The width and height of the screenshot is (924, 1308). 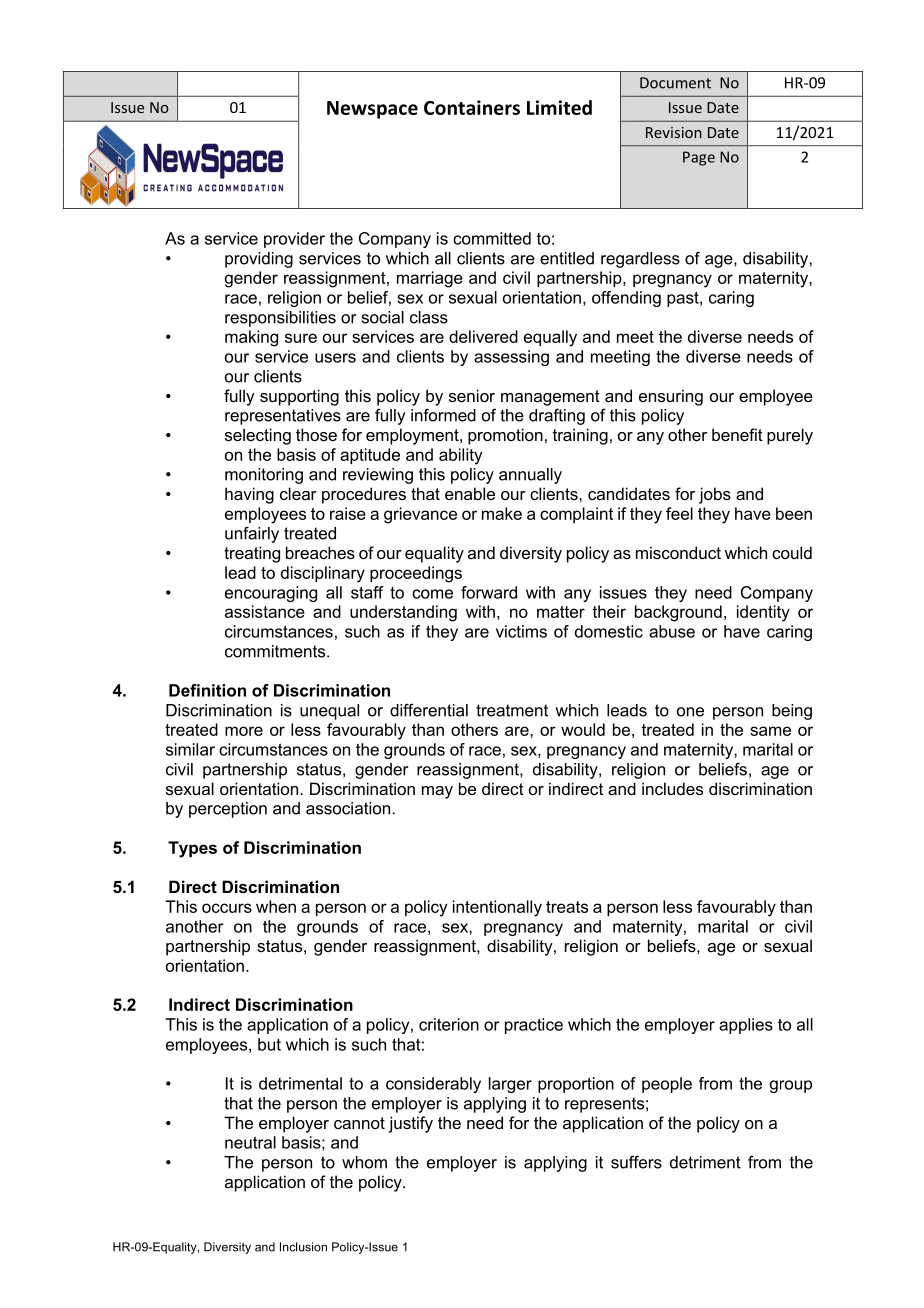 I want to click on intentionally, so click(x=497, y=908).
